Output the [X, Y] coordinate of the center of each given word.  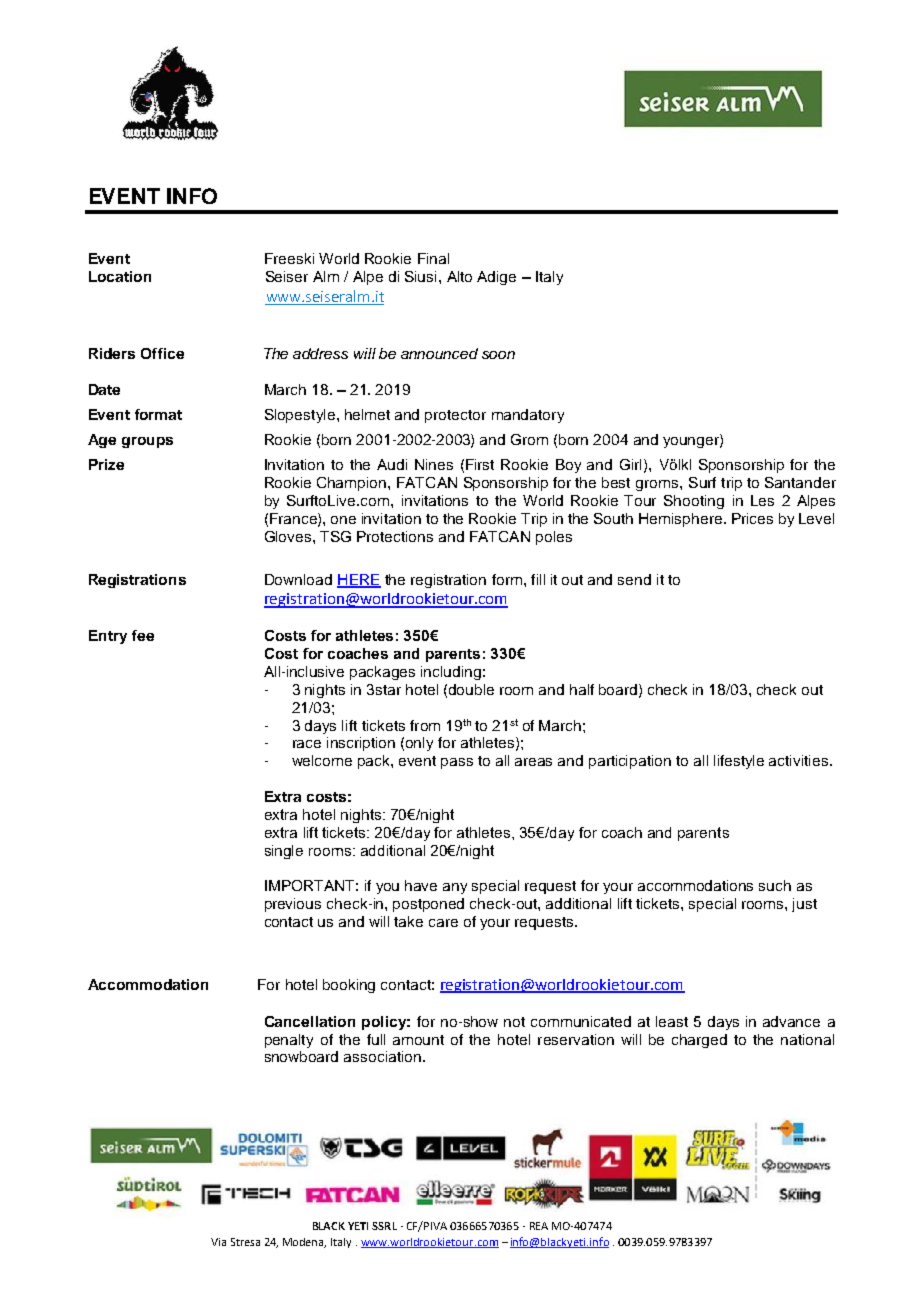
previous [293, 905]
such [775, 885]
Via [218, 1242]
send [634, 579]
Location [120, 276]
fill [538, 579]
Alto [459, 276]
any [455, 888]
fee [143, 635]
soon [498, 355]
